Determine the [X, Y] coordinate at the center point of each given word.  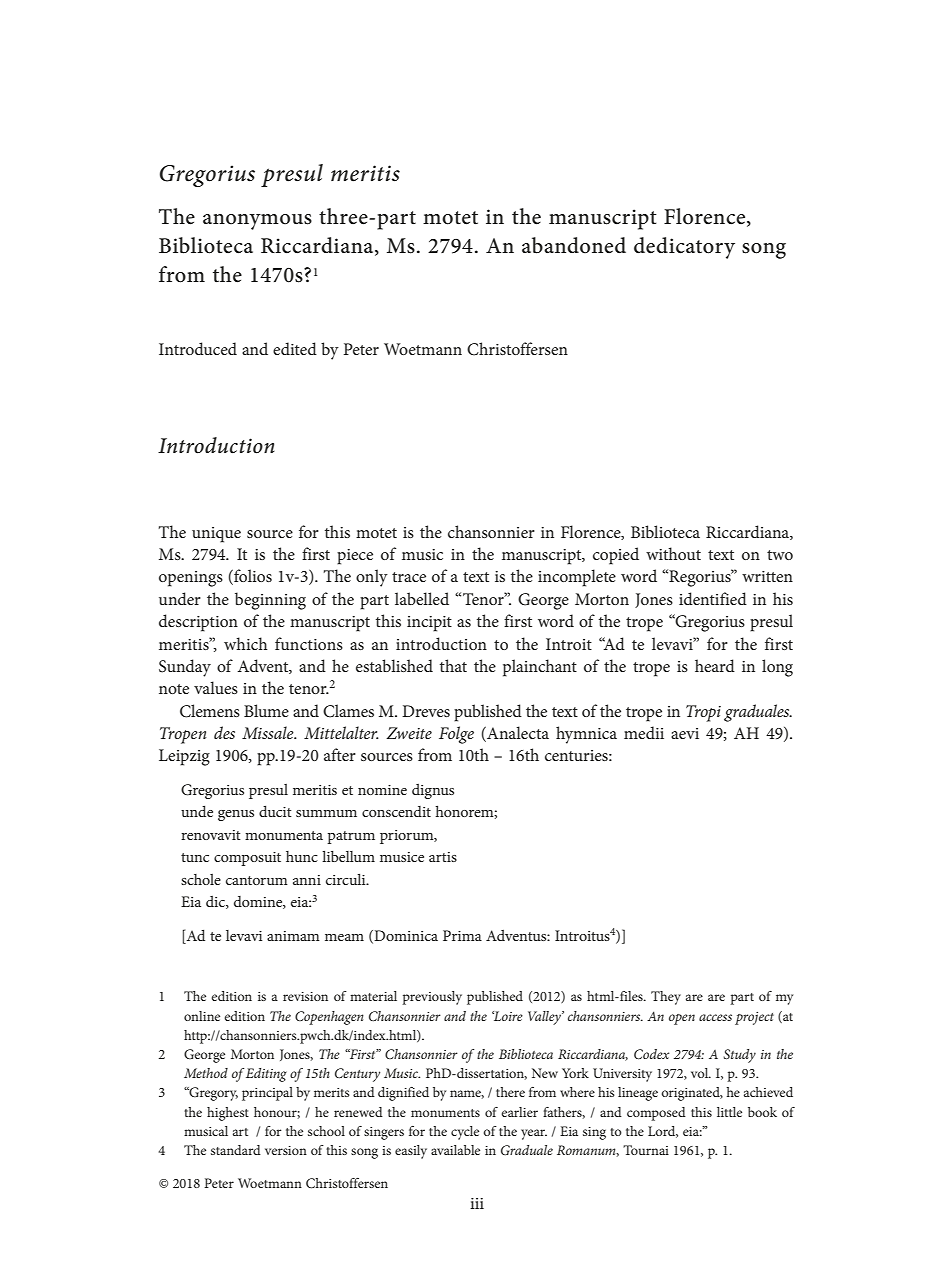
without [673, 553]
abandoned [574, 245]
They [666, 998]
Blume [266, 710]
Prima [462, 935]
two [780, 555]
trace [409, 577]
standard [236, 1150]
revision [305, 996]
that [453, 665]
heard [715, 665]
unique [216, 535]
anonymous [257, 222]
